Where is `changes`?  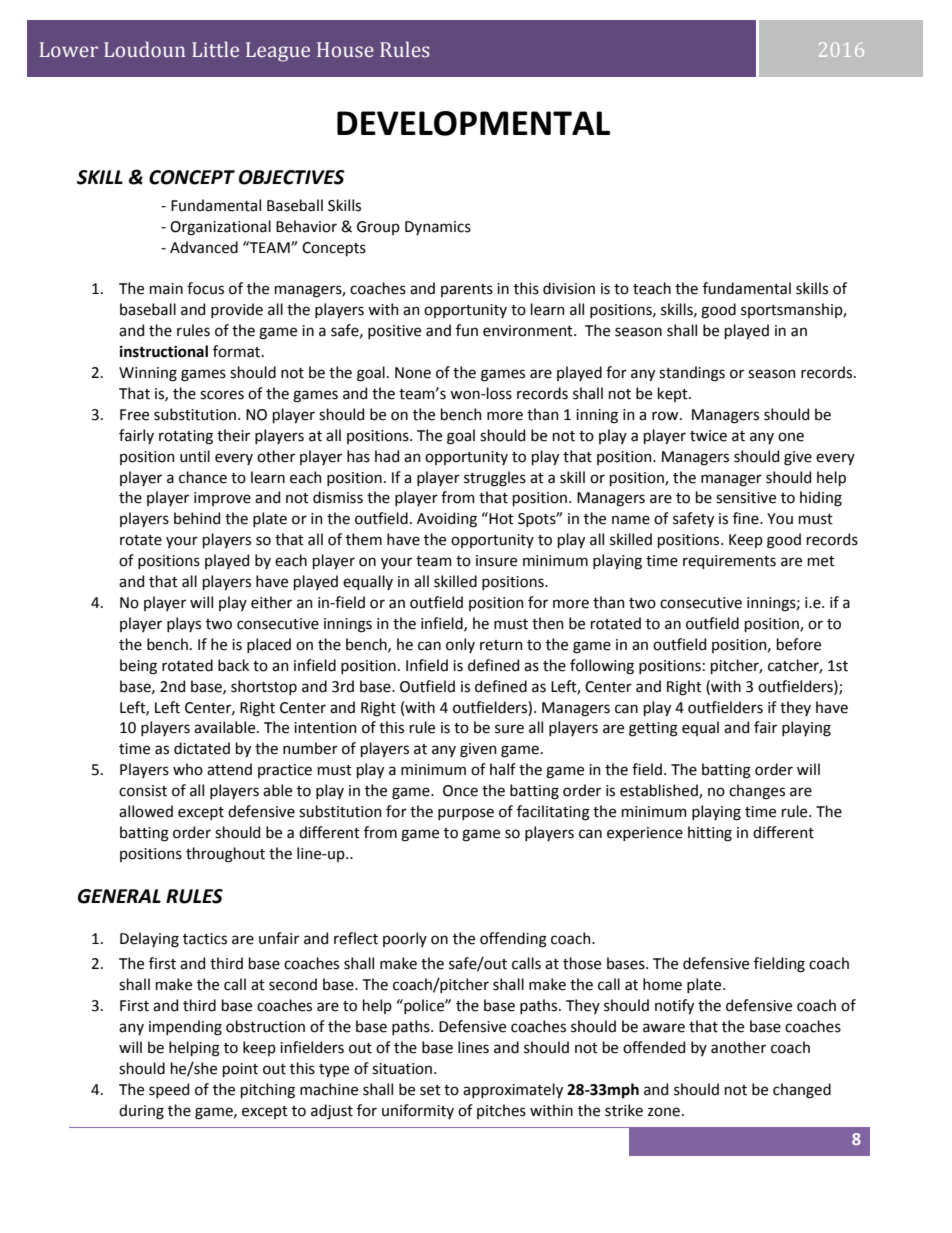 changes is located at coordinates (757, 792).
